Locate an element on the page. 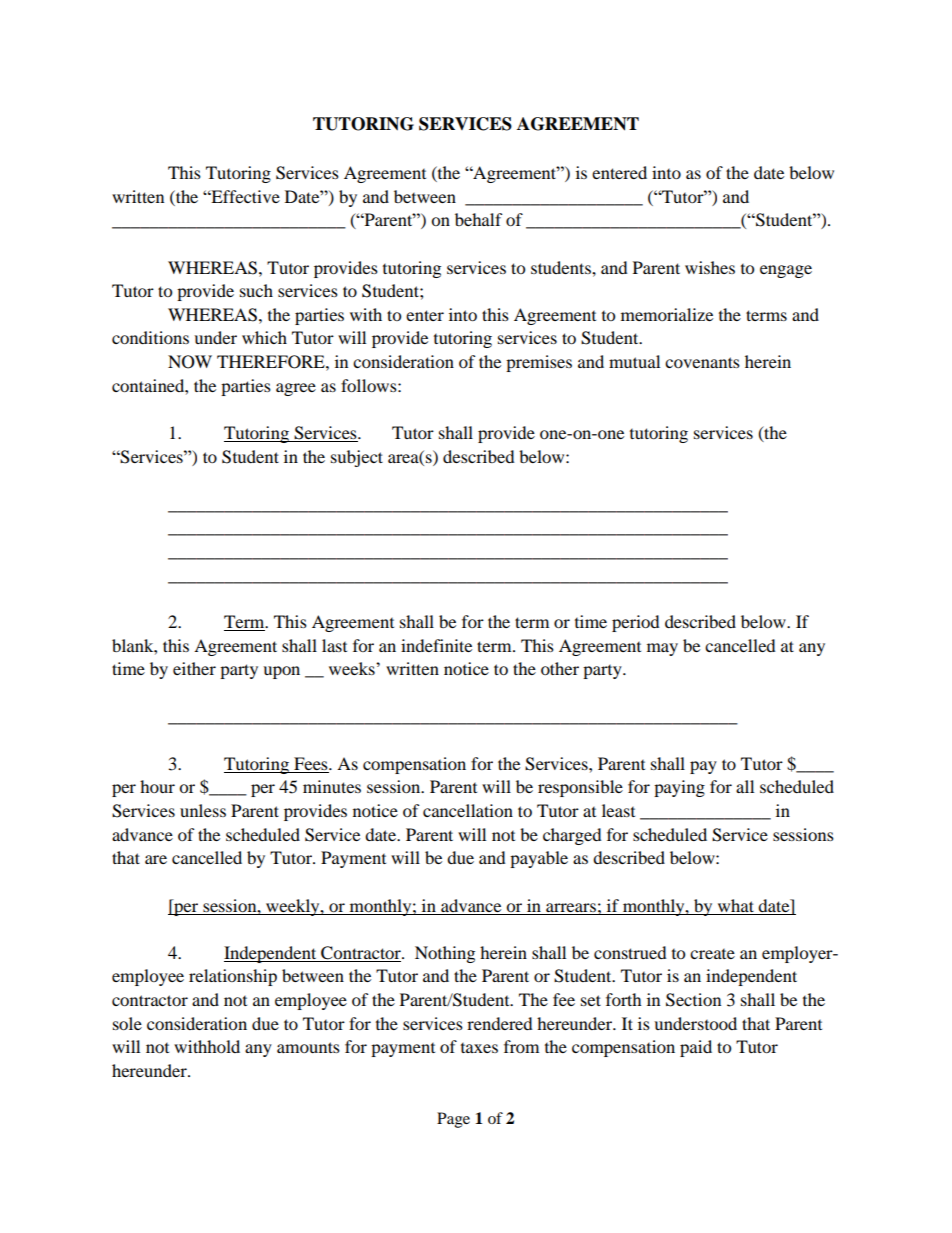  indefinite is located at coordinates (436, 645).
